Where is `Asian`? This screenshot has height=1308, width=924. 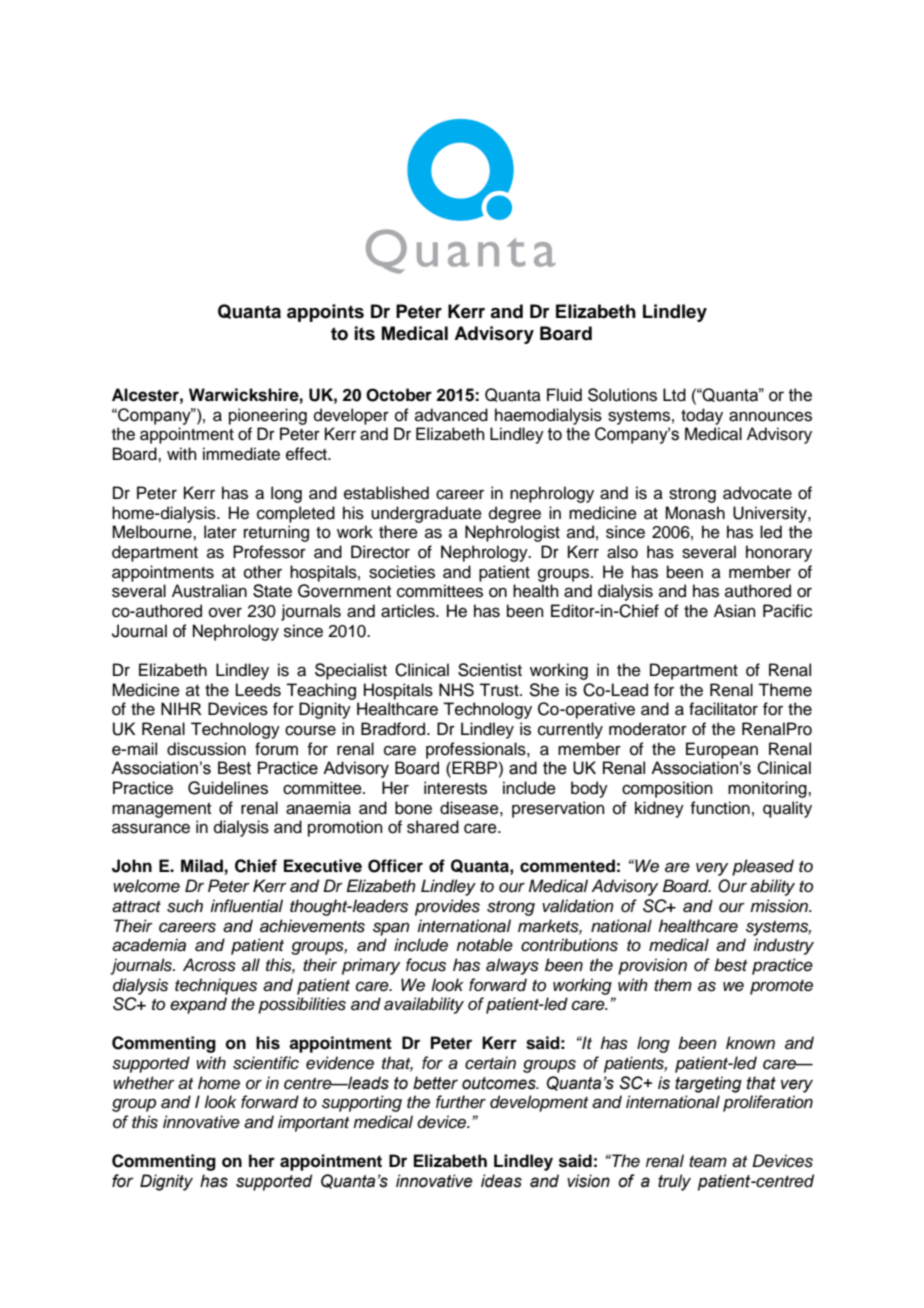 Asian is located at coordinates (735, 611).
